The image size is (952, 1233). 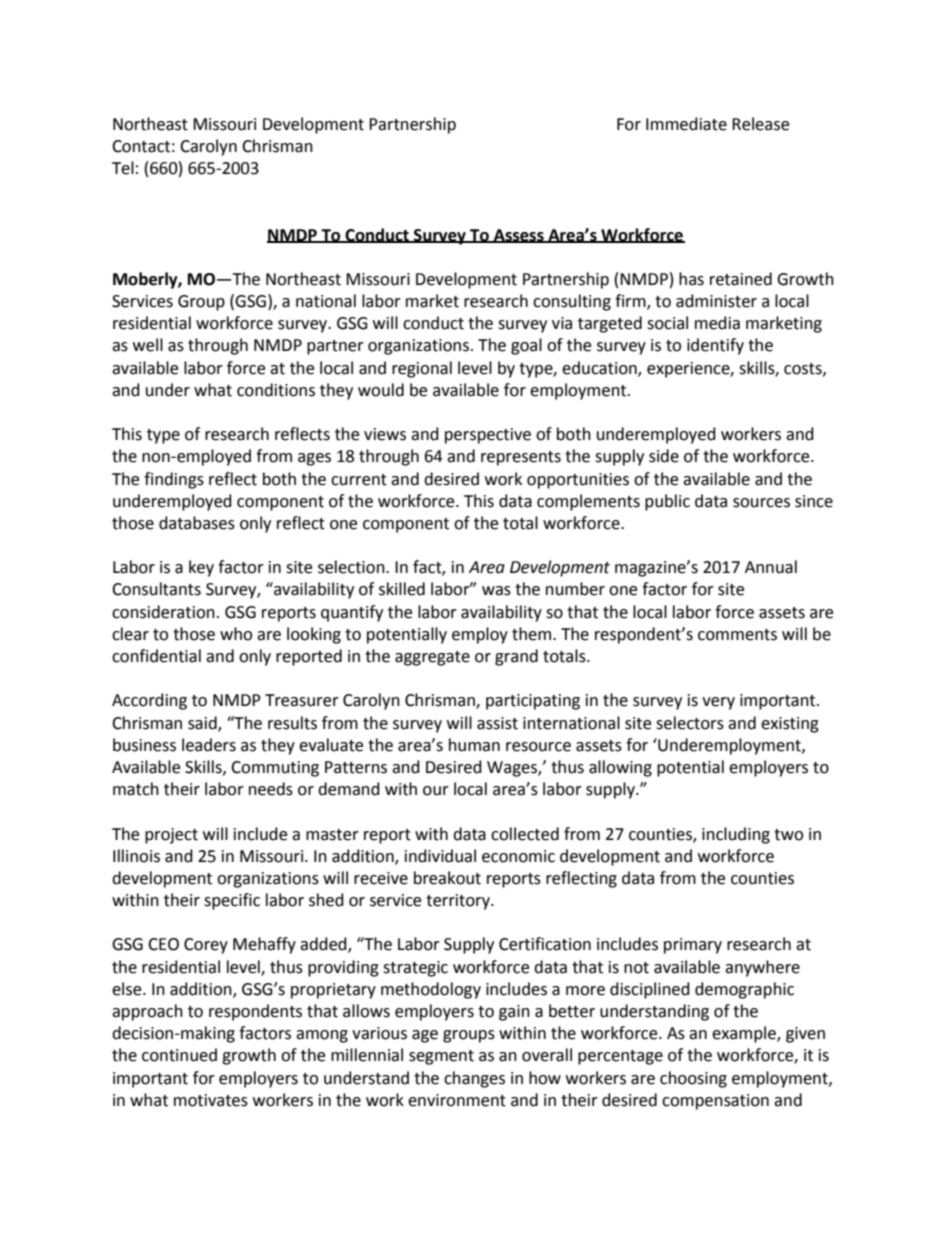 What do you see at coordinates (760, 124) in the image?
I see `Release` at bounding box center [760, 124].
